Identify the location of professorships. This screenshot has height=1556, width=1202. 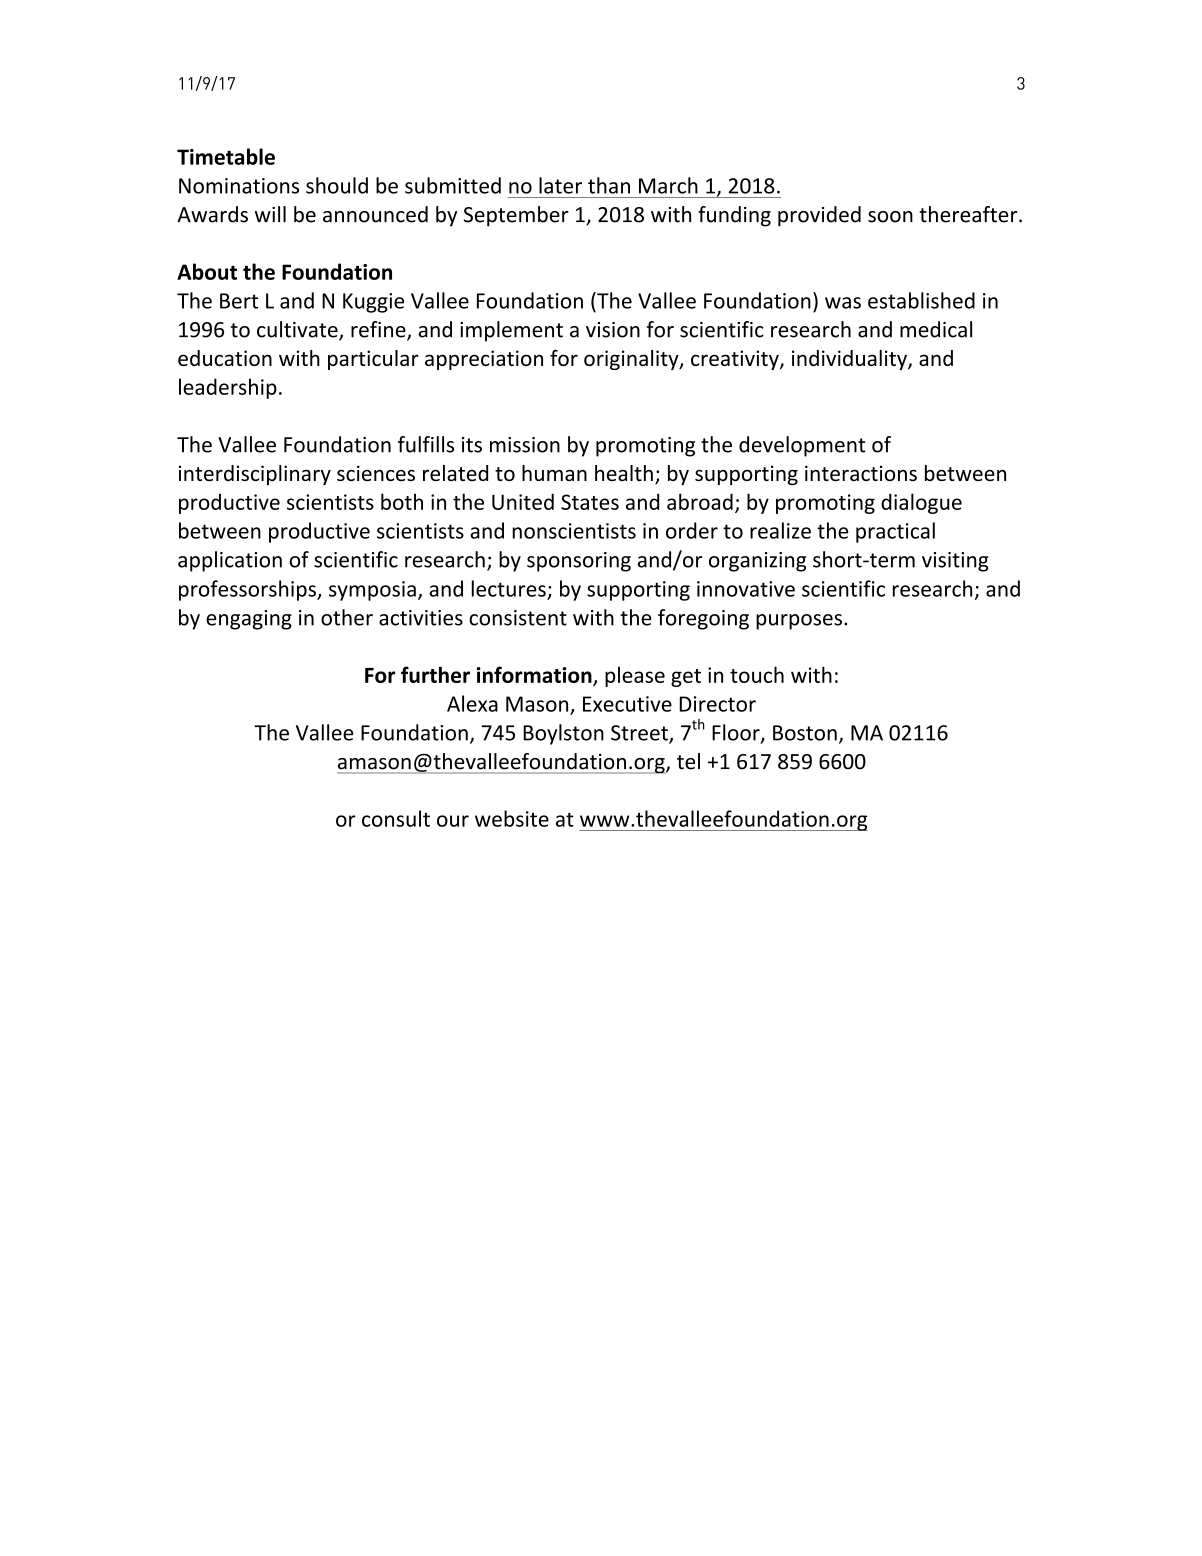
(248, 590).
